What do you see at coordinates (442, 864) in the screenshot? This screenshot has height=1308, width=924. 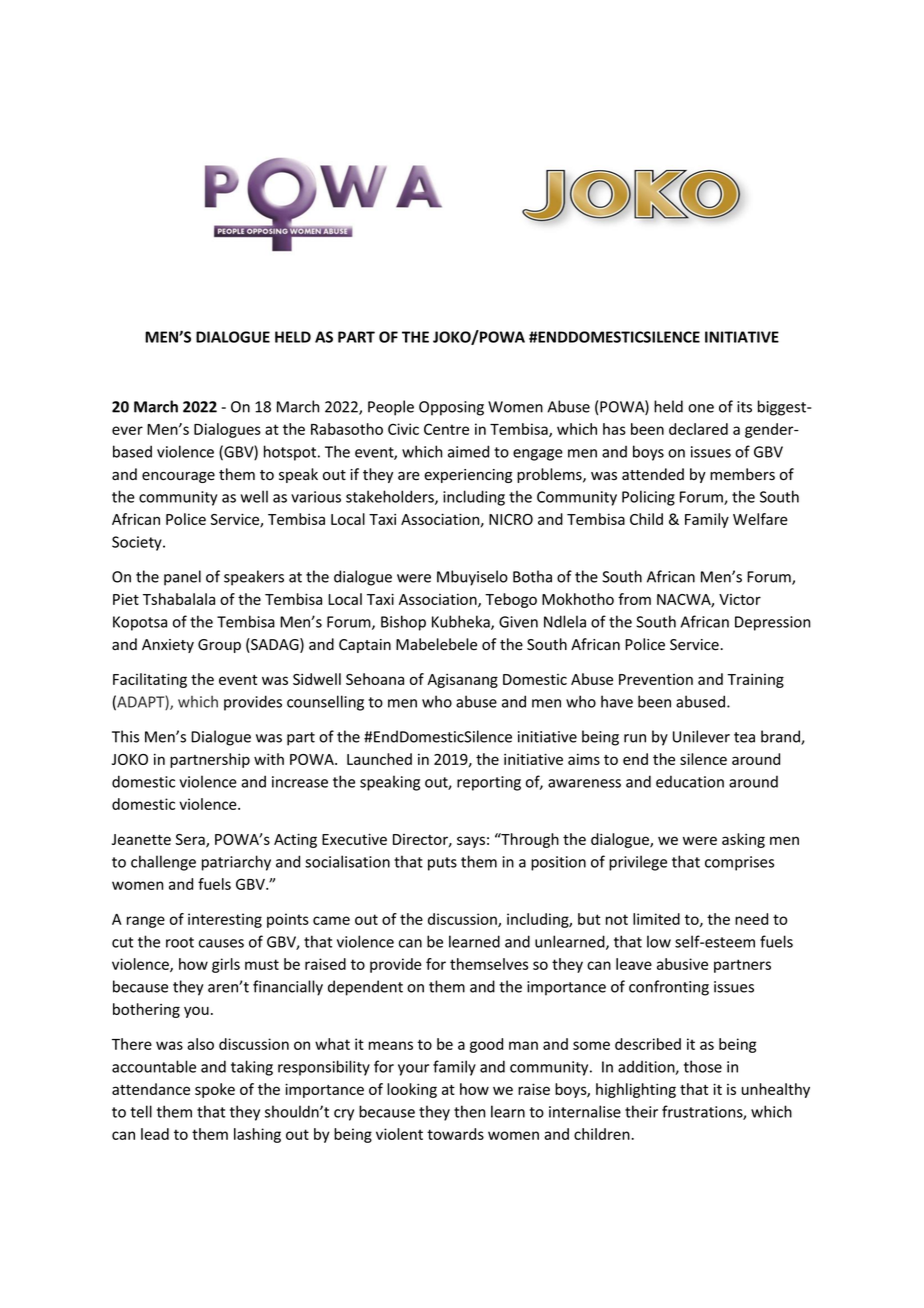 I see `puts` at bounding box center [442, 864].
